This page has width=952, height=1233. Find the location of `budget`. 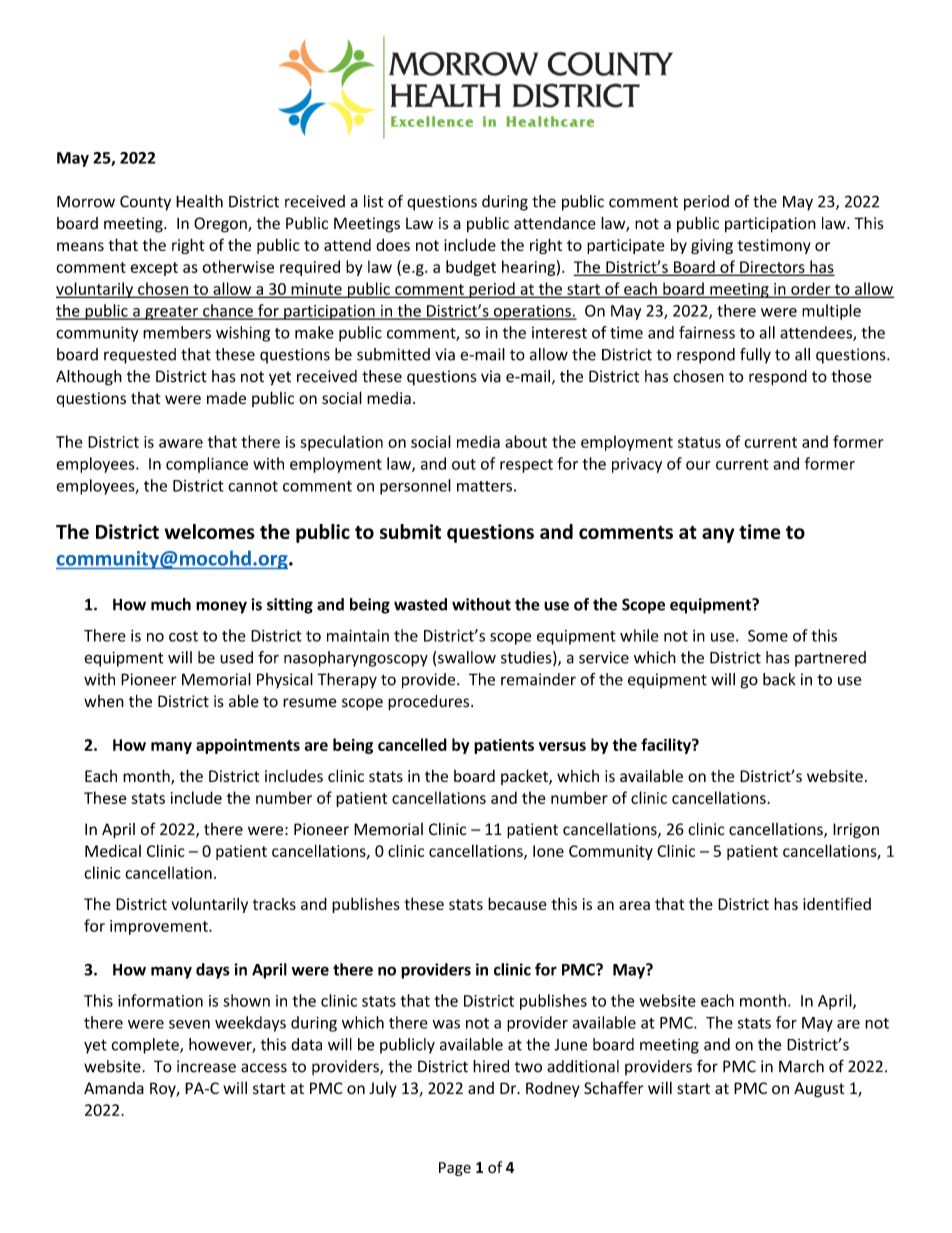

budget is located at coordinates (471, 268).
